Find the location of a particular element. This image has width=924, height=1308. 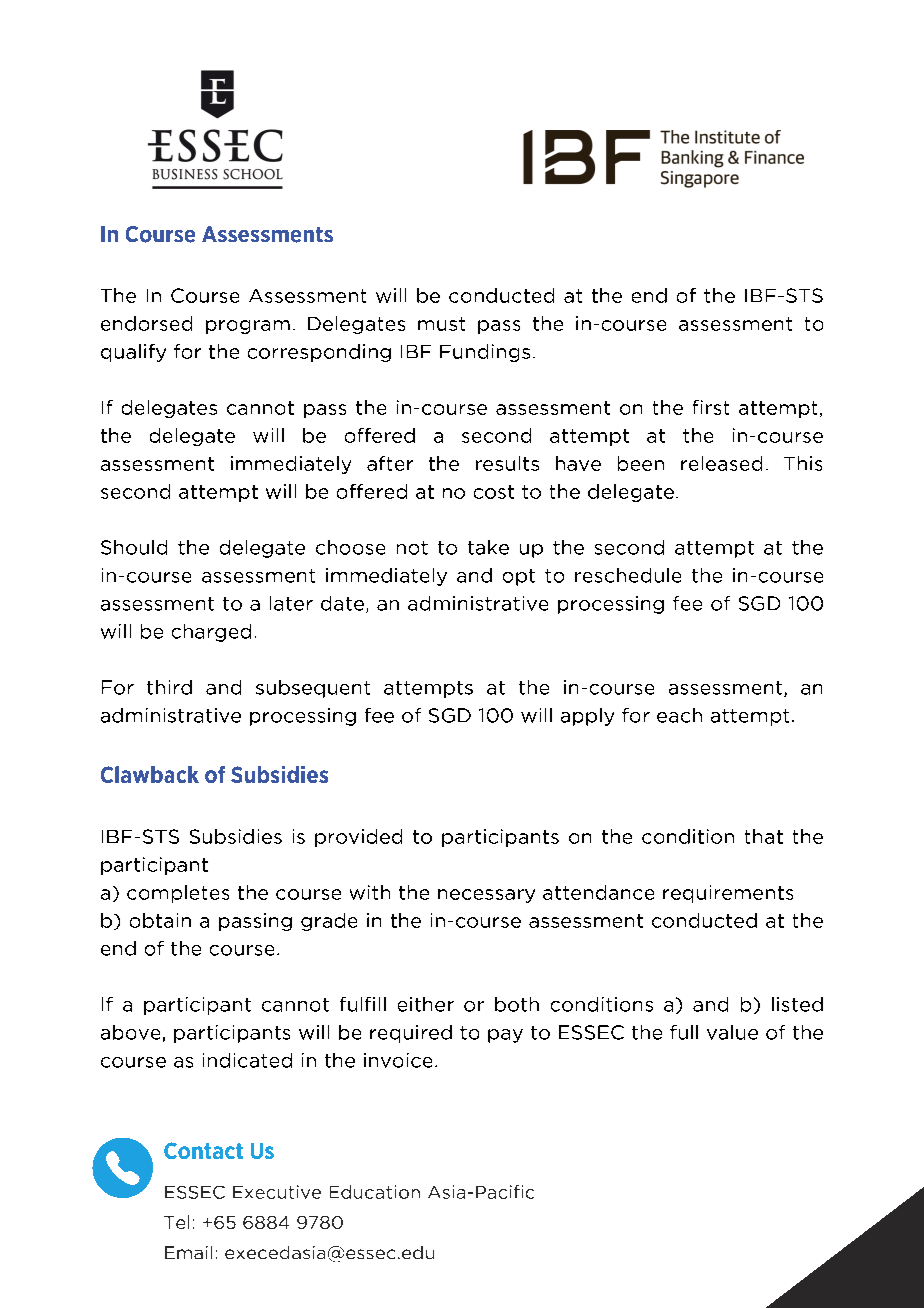

must is located at coordinates (441, 324).
